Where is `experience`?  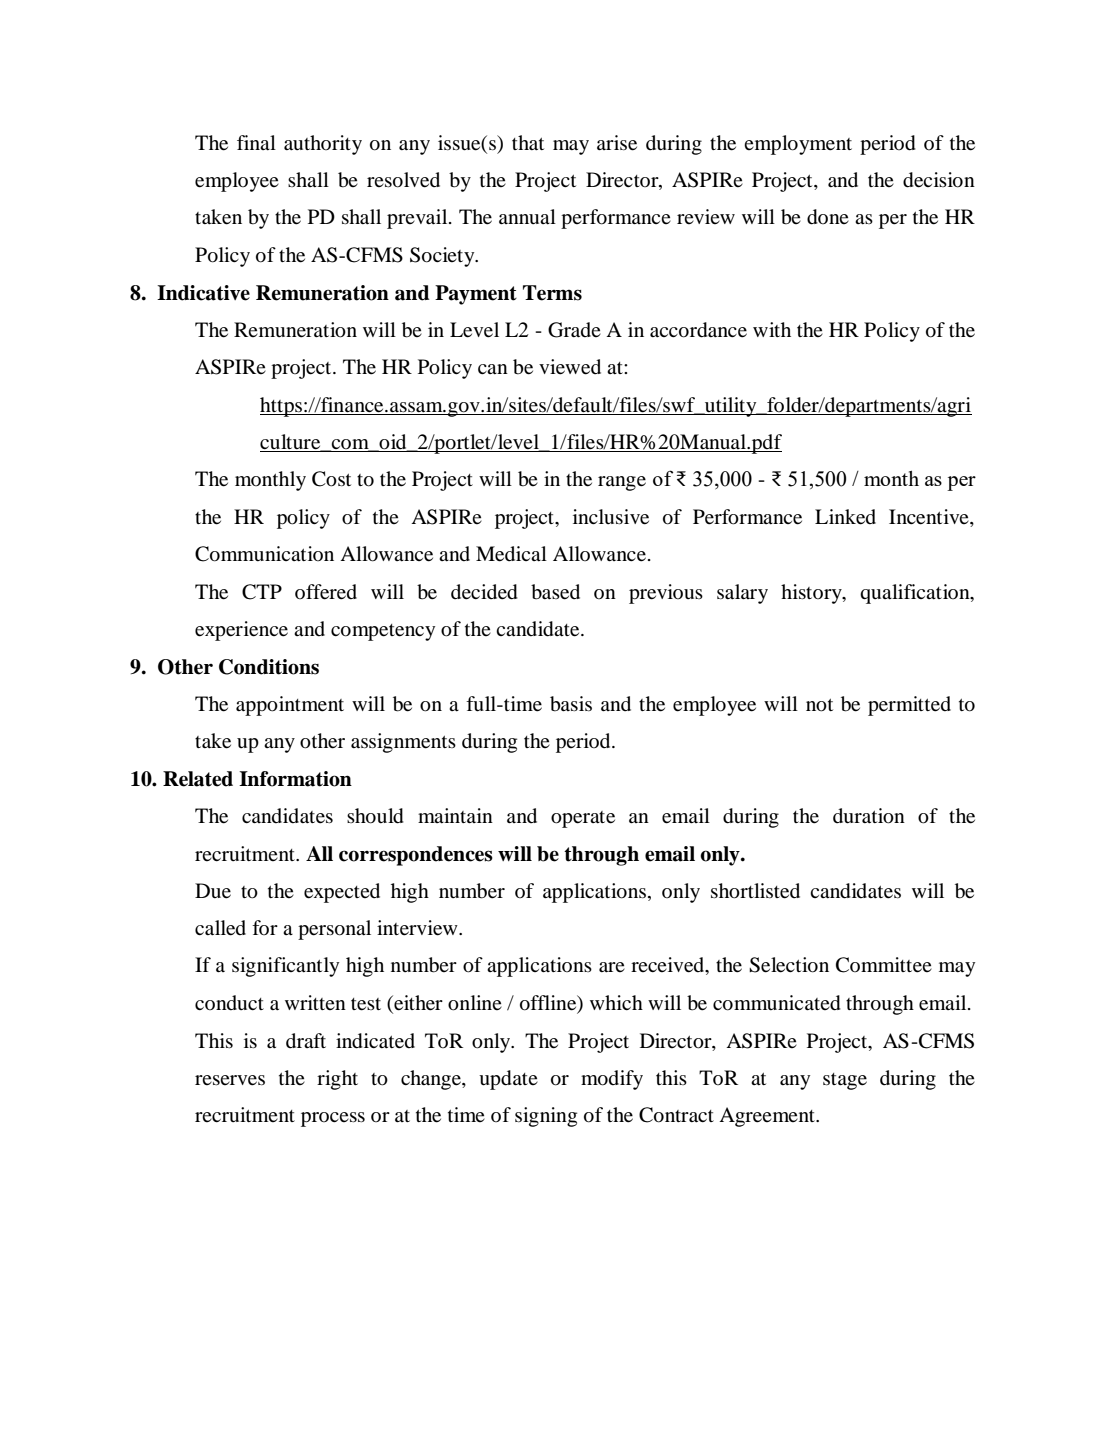 experience is located at coordinates (241, 631).
